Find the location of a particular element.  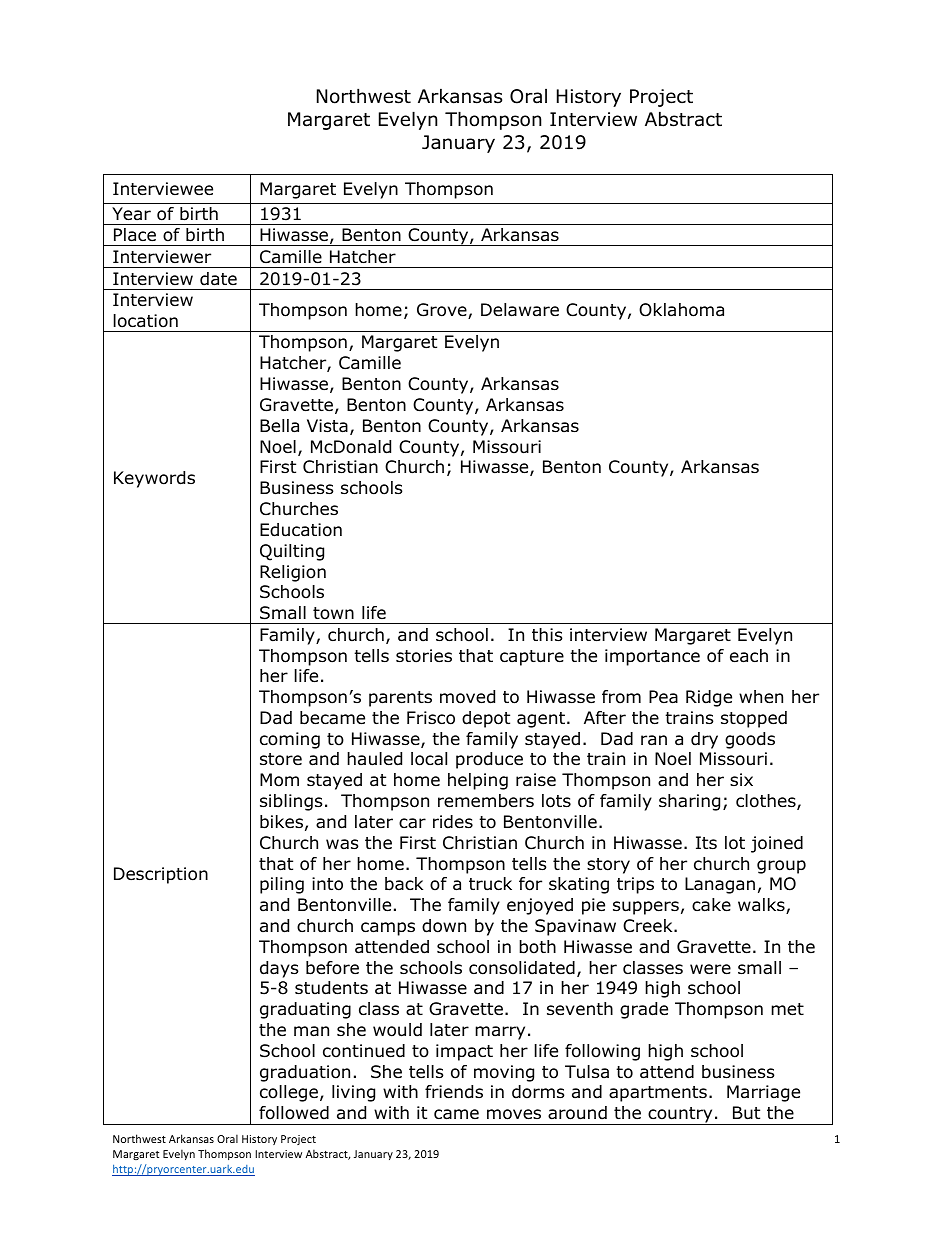

location is located at coordinates (146, 321).
